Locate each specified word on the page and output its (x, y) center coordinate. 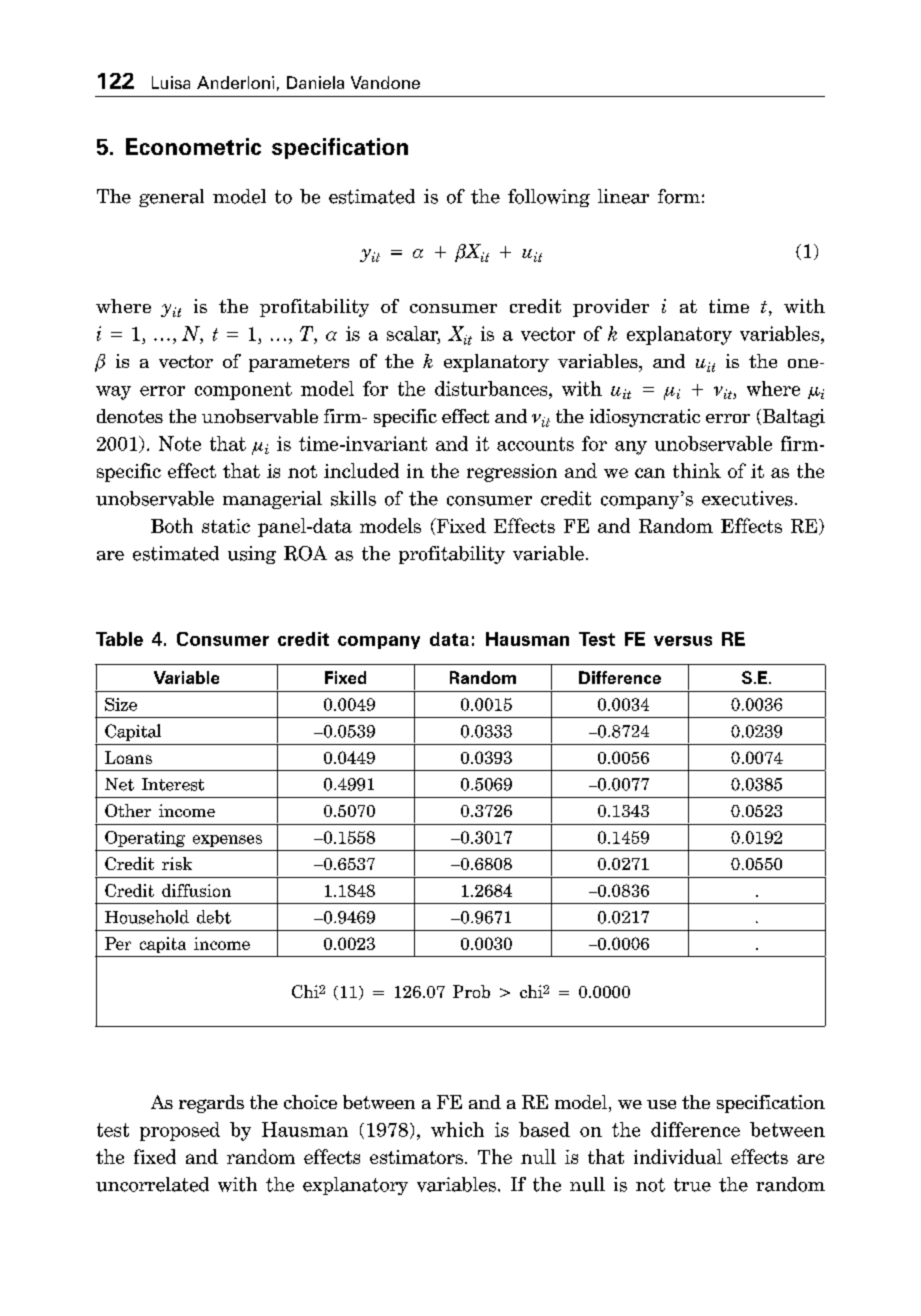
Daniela (315, 82)
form (679, 196)
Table (119, 639)
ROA (305, 553)
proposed (180, 1131)
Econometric (193, 146)
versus (683, 641)
